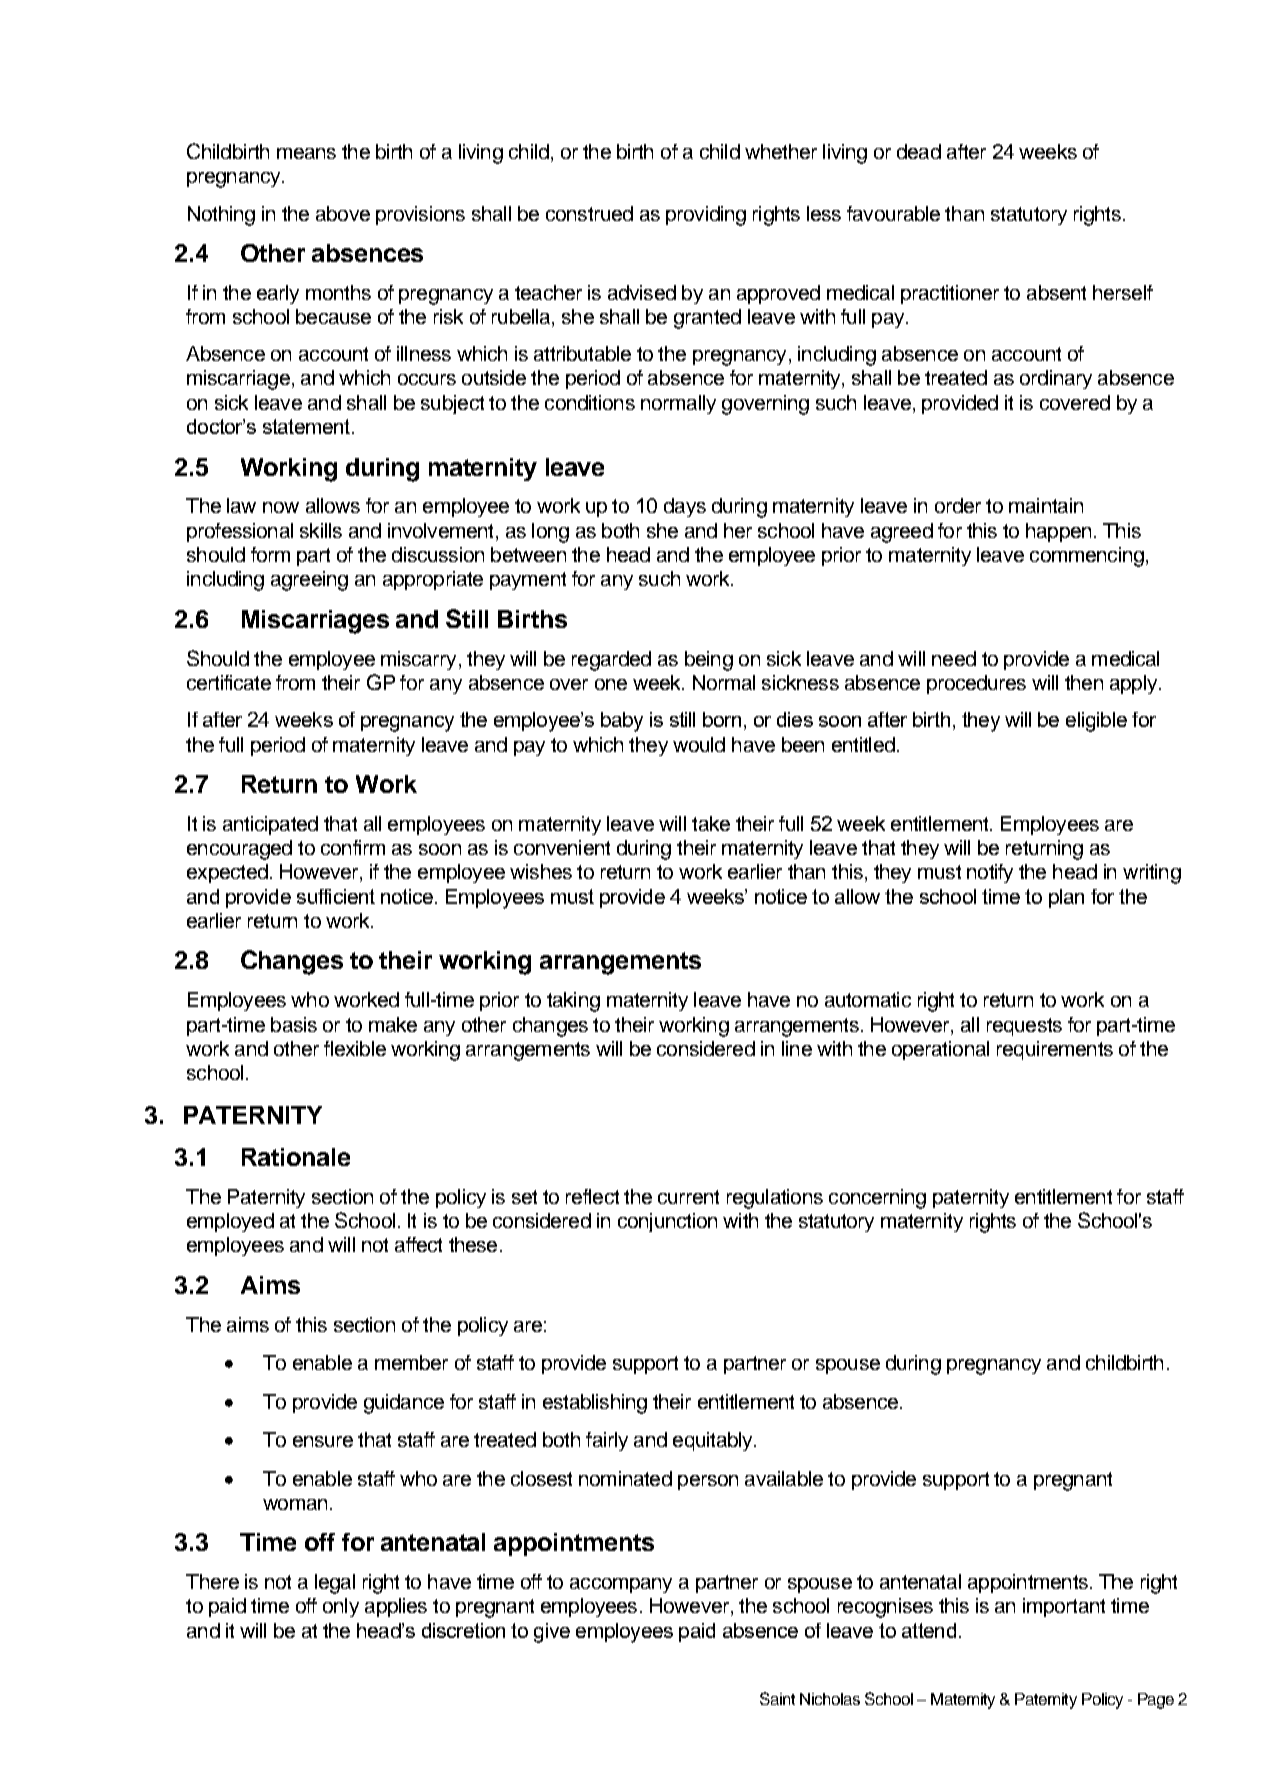  Describe the element at coordinates (1056, 292) in the screenshot. I see `absent` at that location.
